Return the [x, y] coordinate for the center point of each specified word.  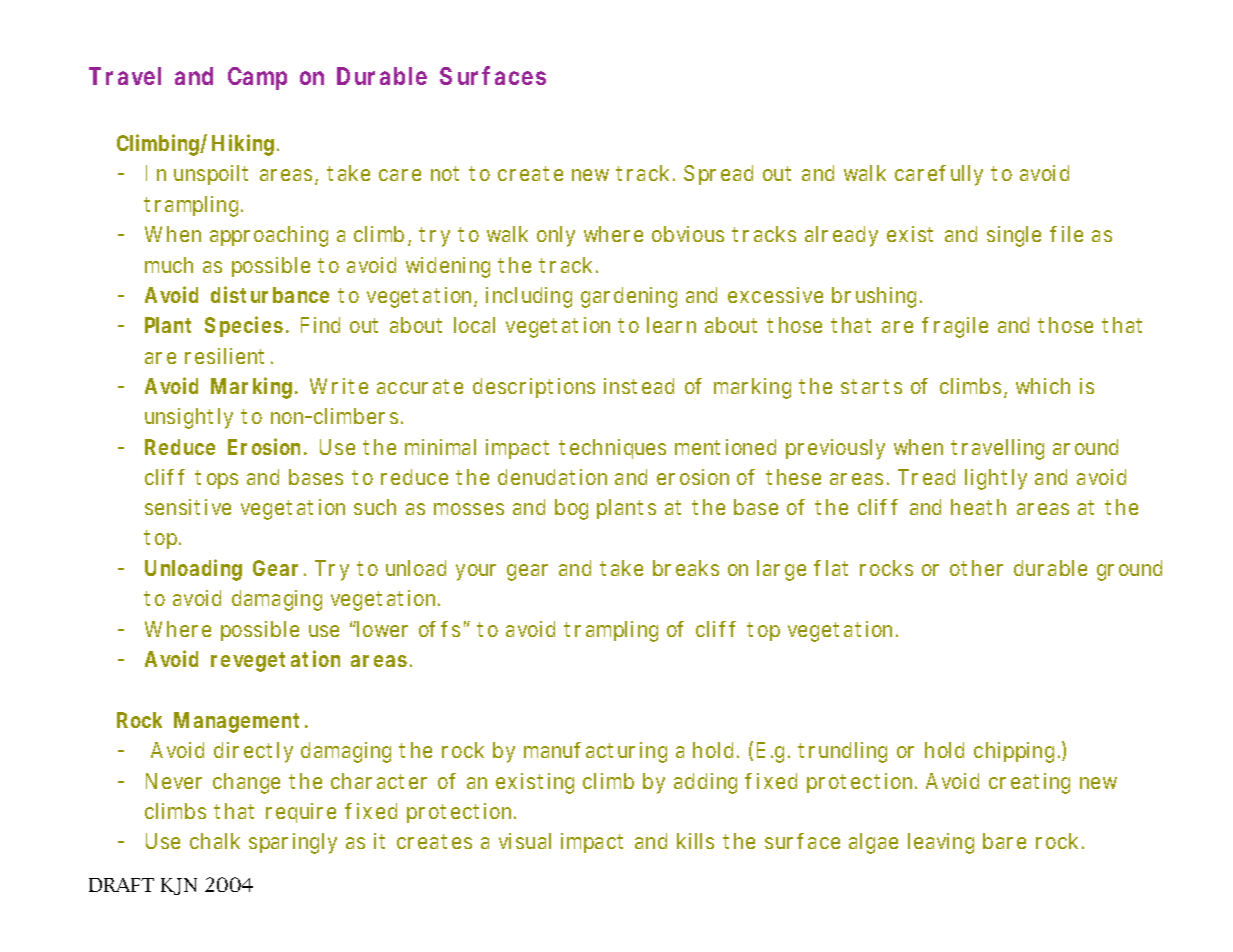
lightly [996, 479]
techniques [612, 449]
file [1066, 234]
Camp [257, 78]
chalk [215, 841]
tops [216, 479]
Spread [718, 175]
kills [695, 841]
